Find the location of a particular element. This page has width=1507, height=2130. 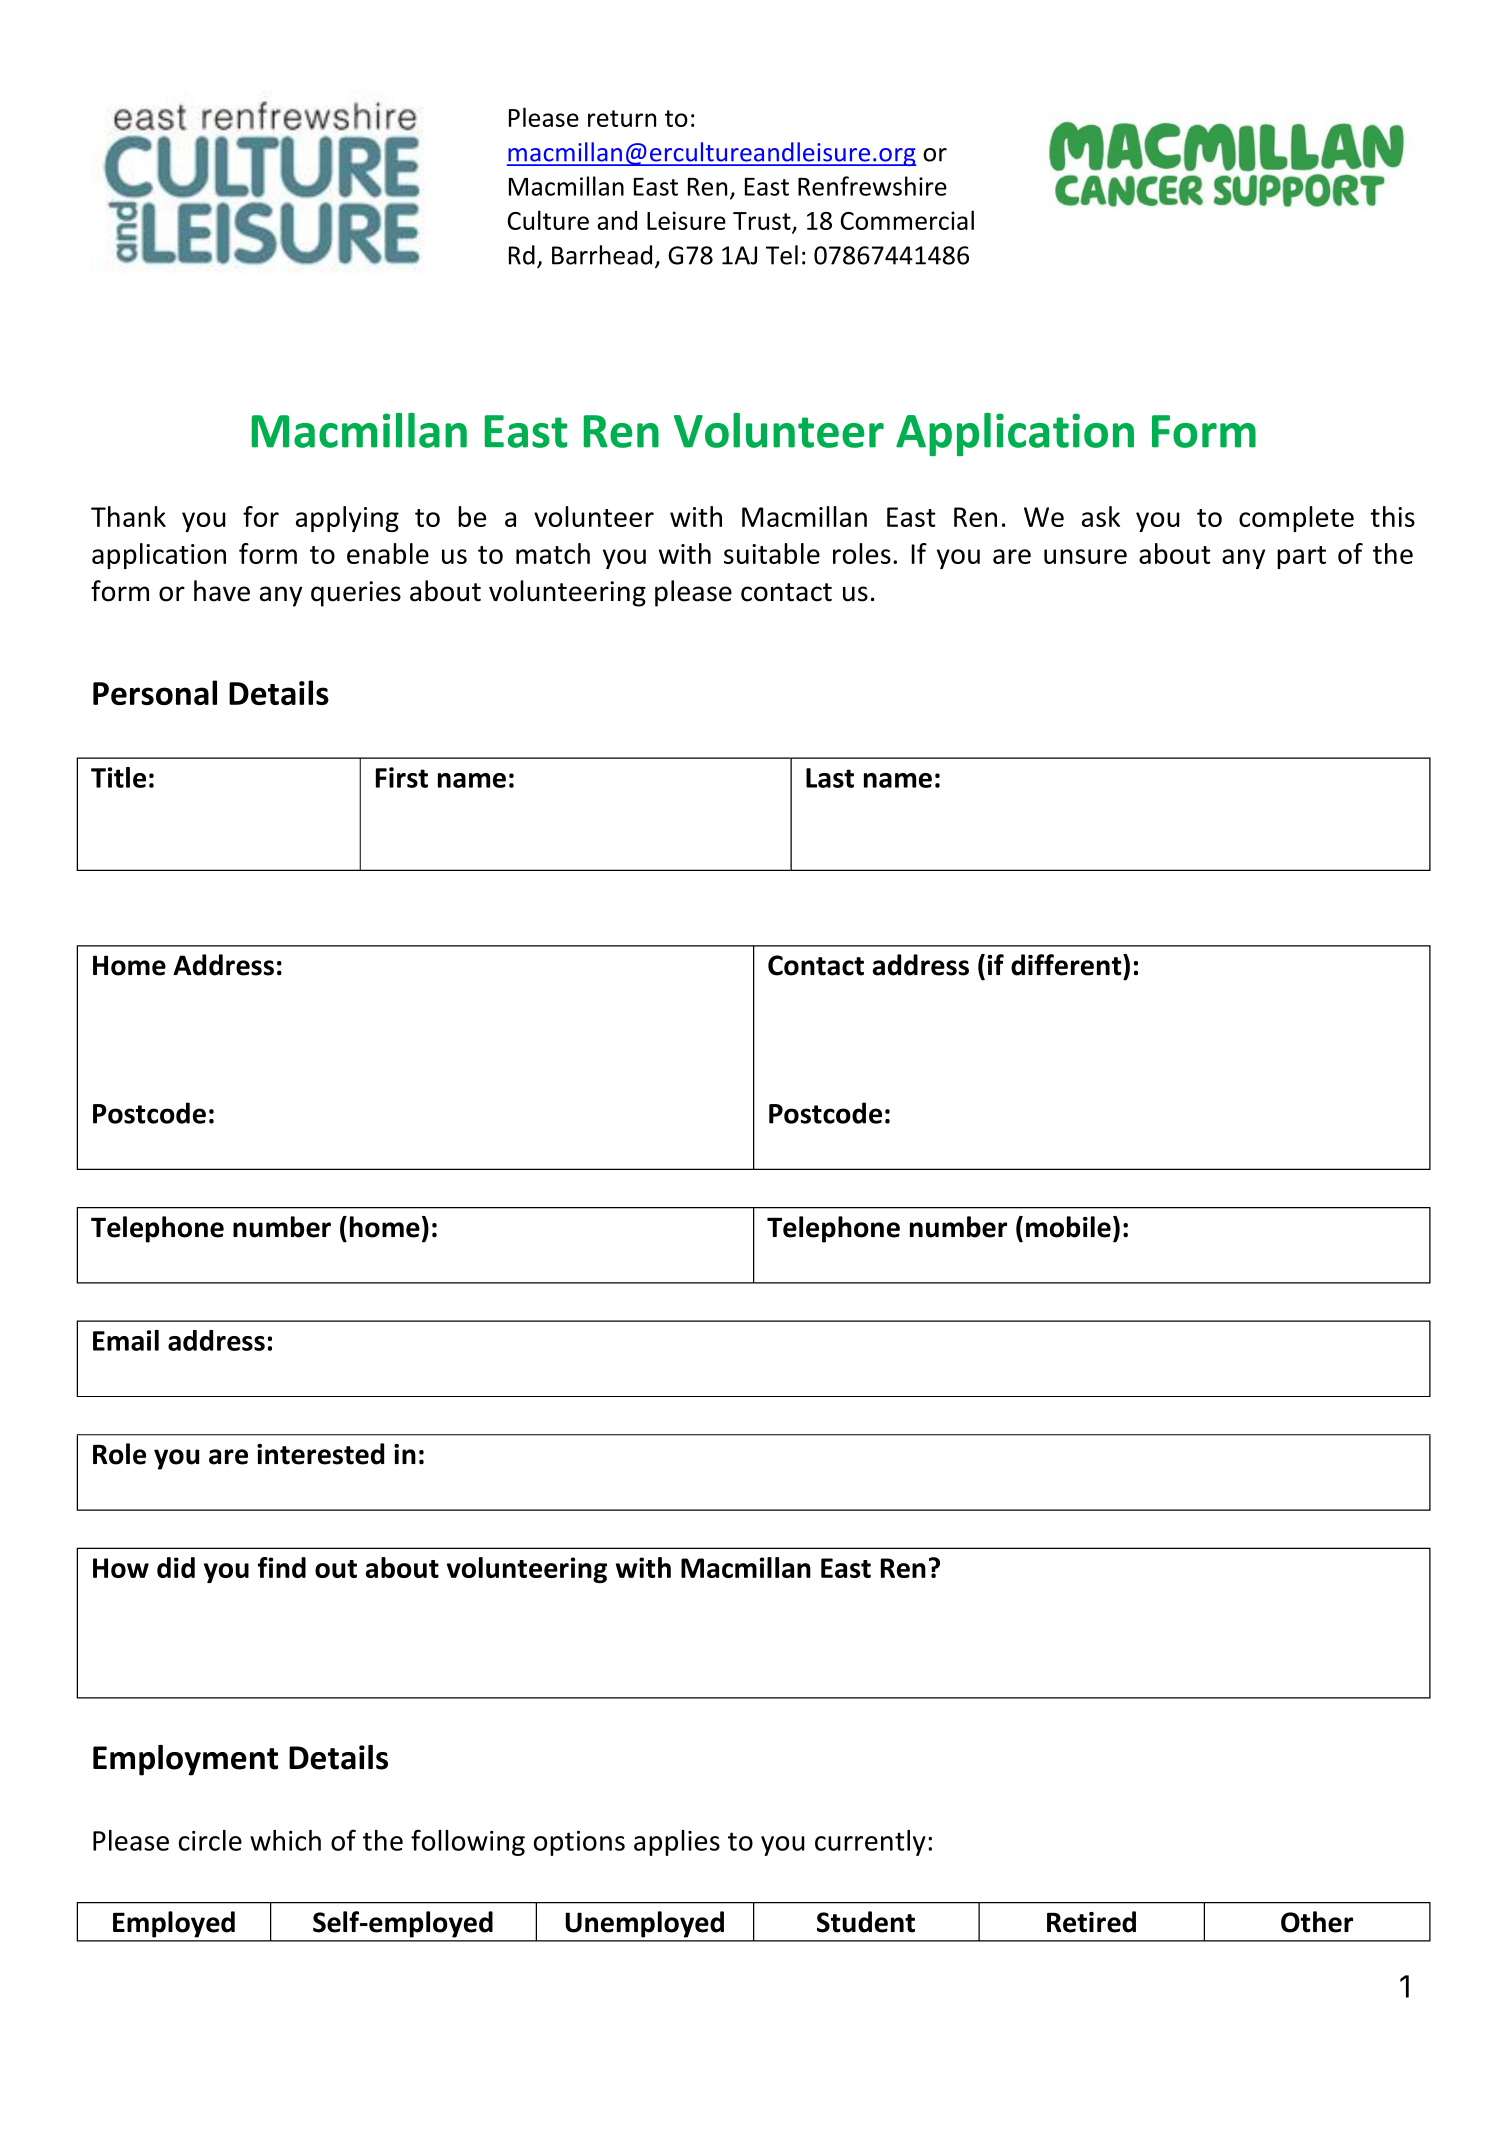

return is located at coordinates (622, 118).
